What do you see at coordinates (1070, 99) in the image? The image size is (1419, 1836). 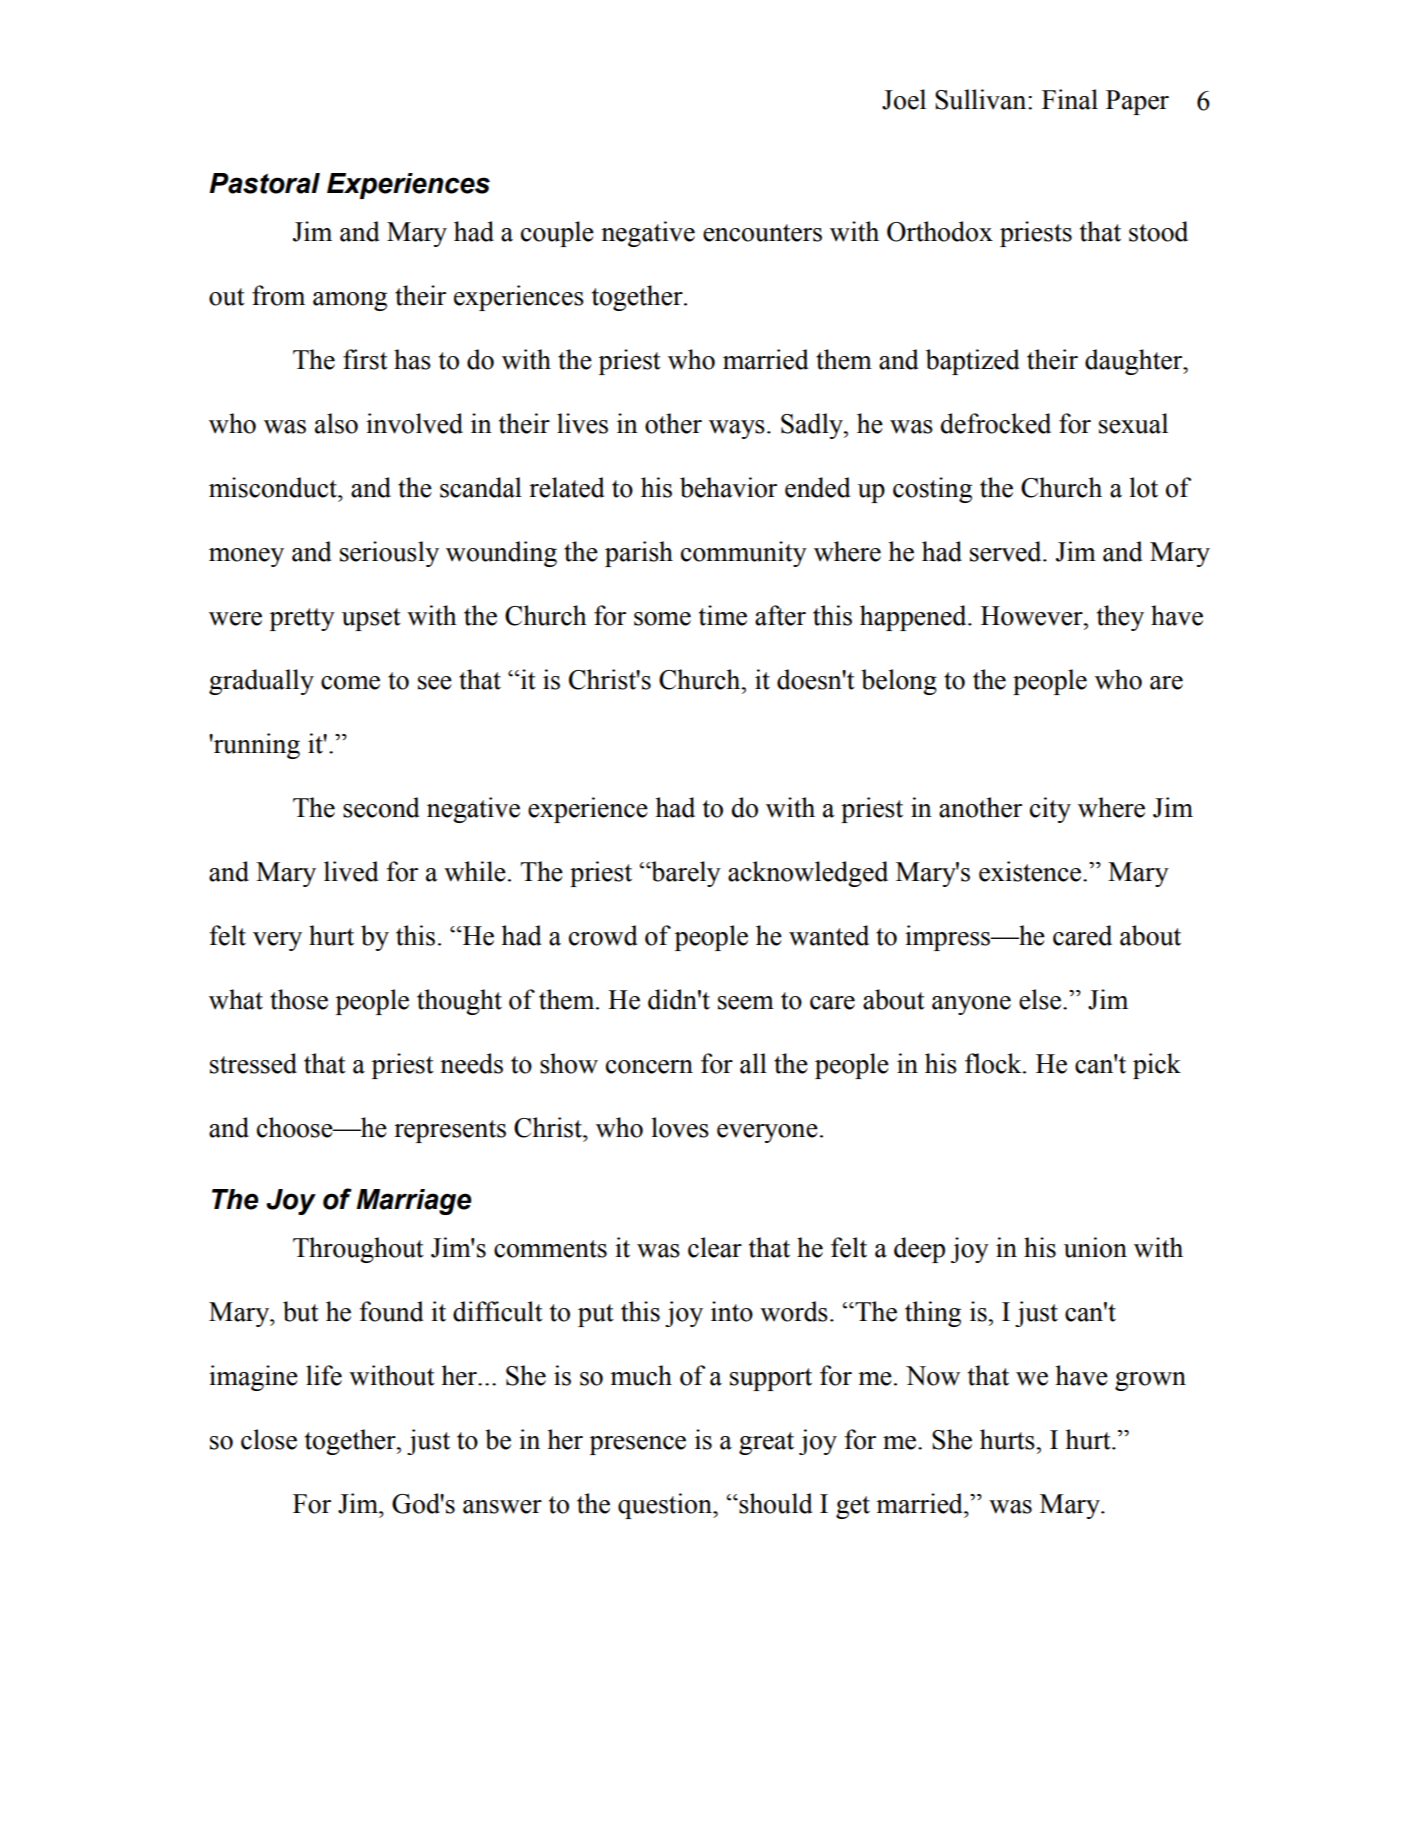 I see `Final` at bounding box center [1070, 99].
